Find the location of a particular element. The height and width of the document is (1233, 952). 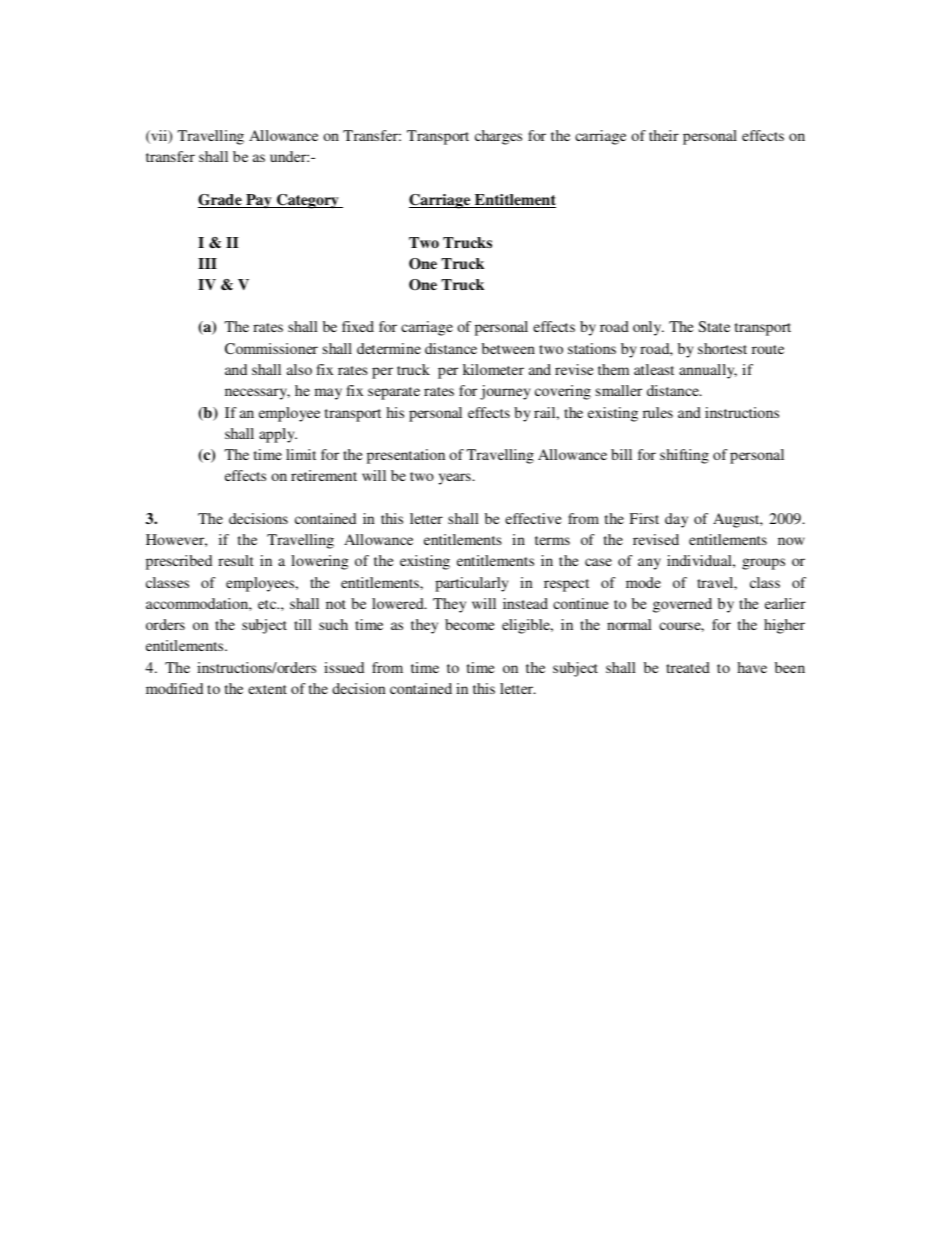

their is located at coordinates (664, 135).
